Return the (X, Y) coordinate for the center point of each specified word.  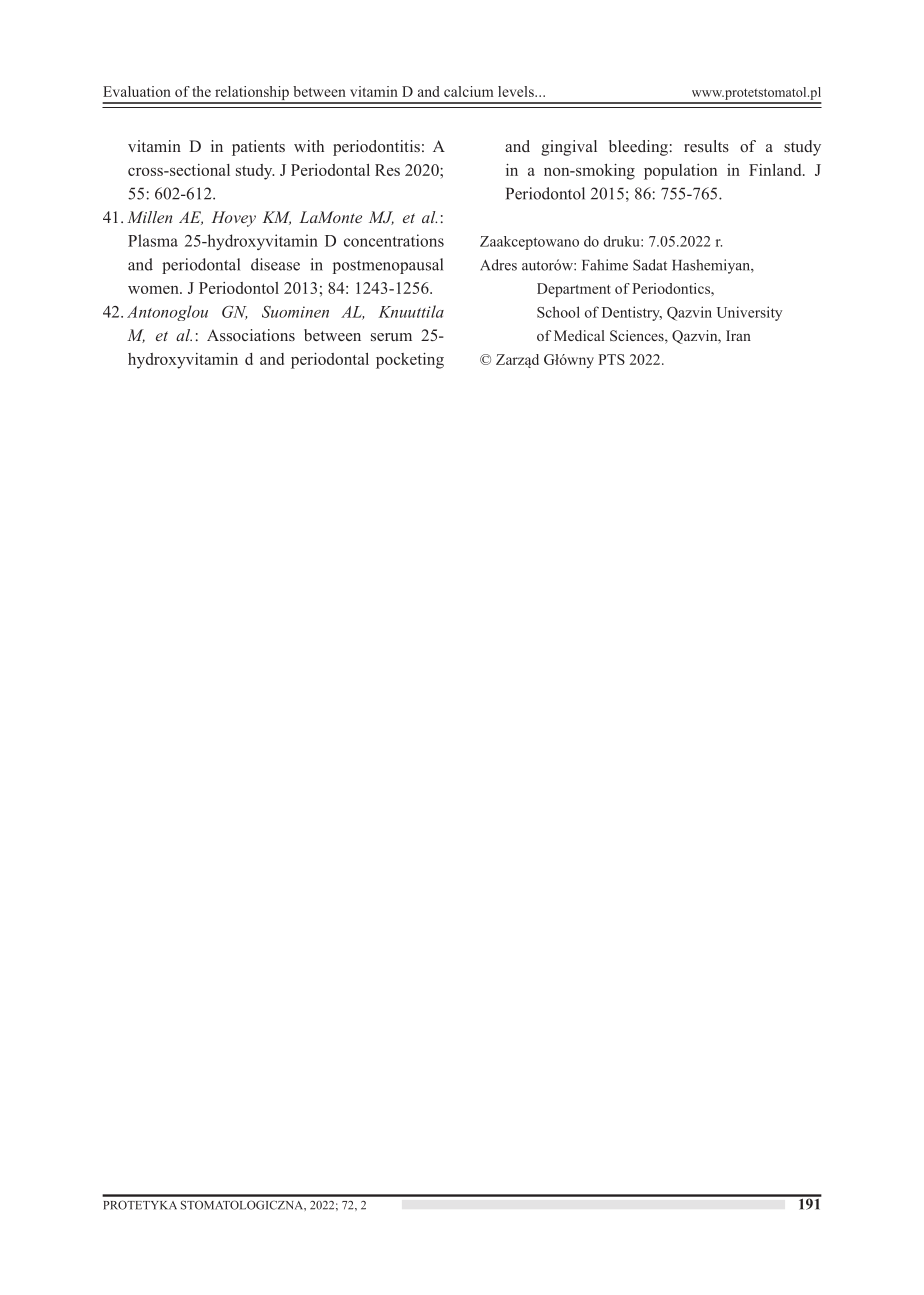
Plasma (153, 240)
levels (517, 91)
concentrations (394, 240)
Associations (251, 335)
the (201, 91)
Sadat (650, 265)
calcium (469, 91)
